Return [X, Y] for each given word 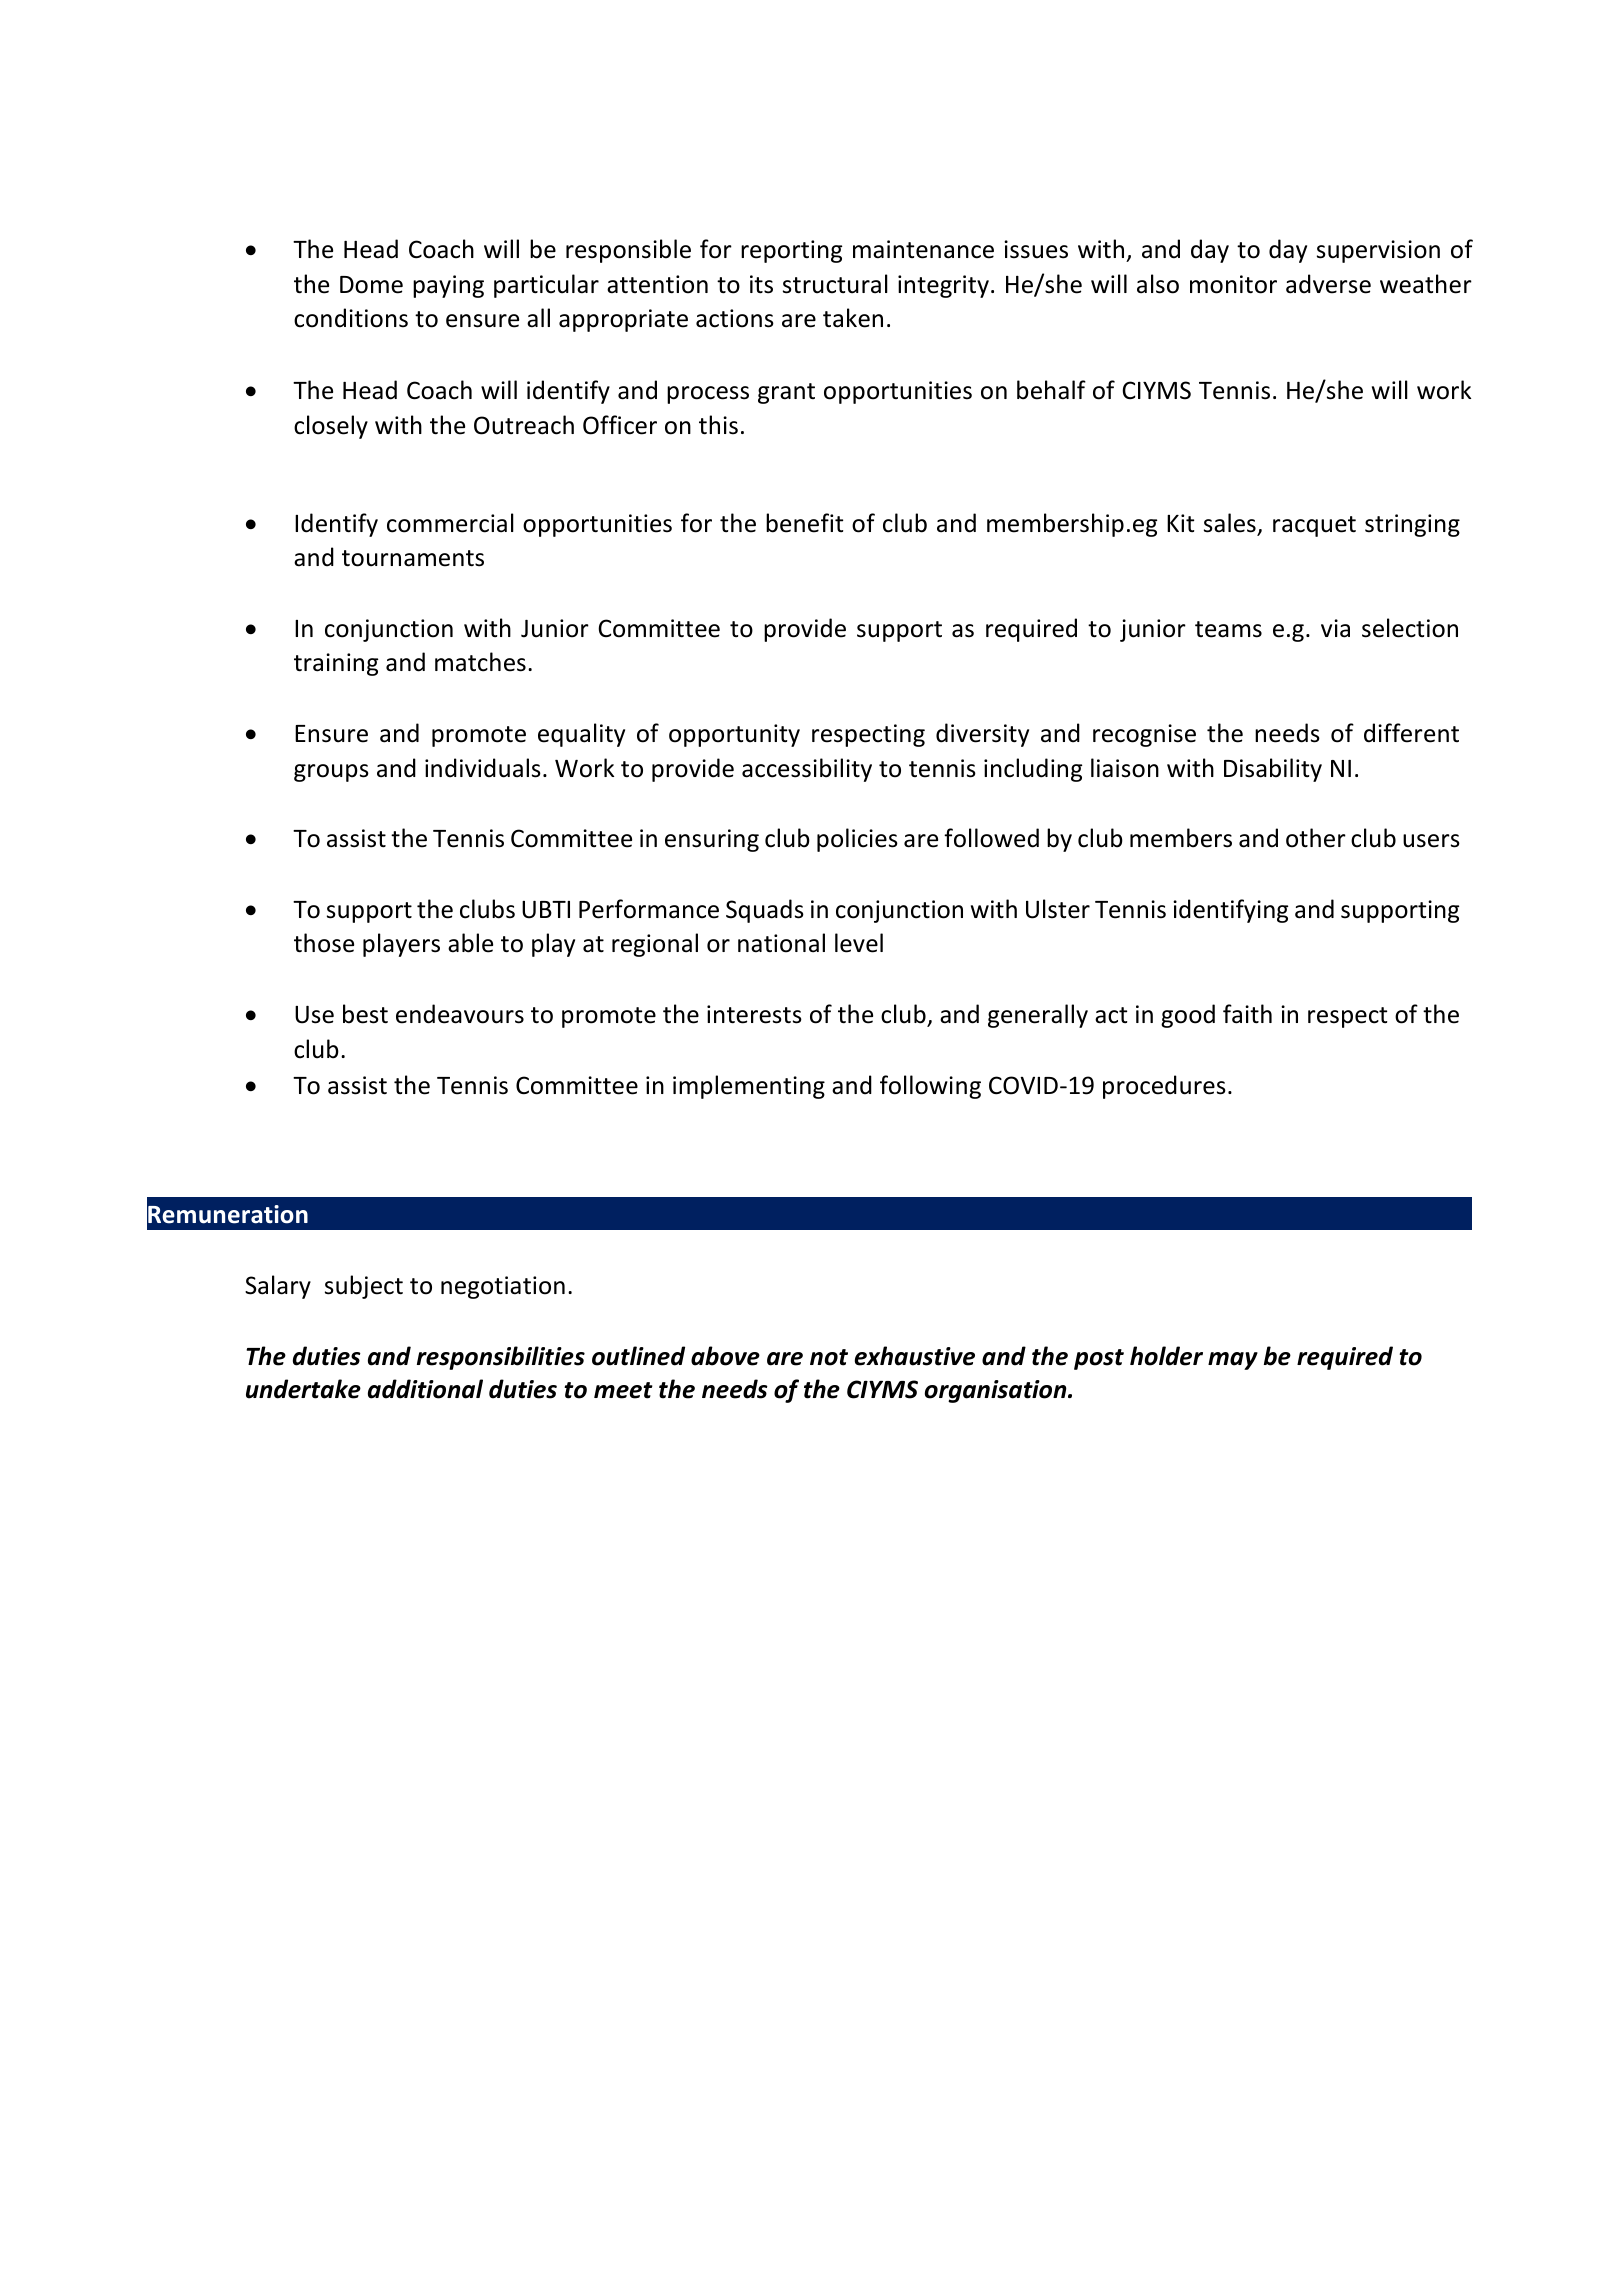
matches [480, 662]
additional [425, 1389]
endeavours [460, 1014]
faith [1247, 1014]
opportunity [734, 735]
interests [754, 1014]
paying [448, 286]
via [1335, 628]
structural [835, 284]
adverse [1328, 284]
